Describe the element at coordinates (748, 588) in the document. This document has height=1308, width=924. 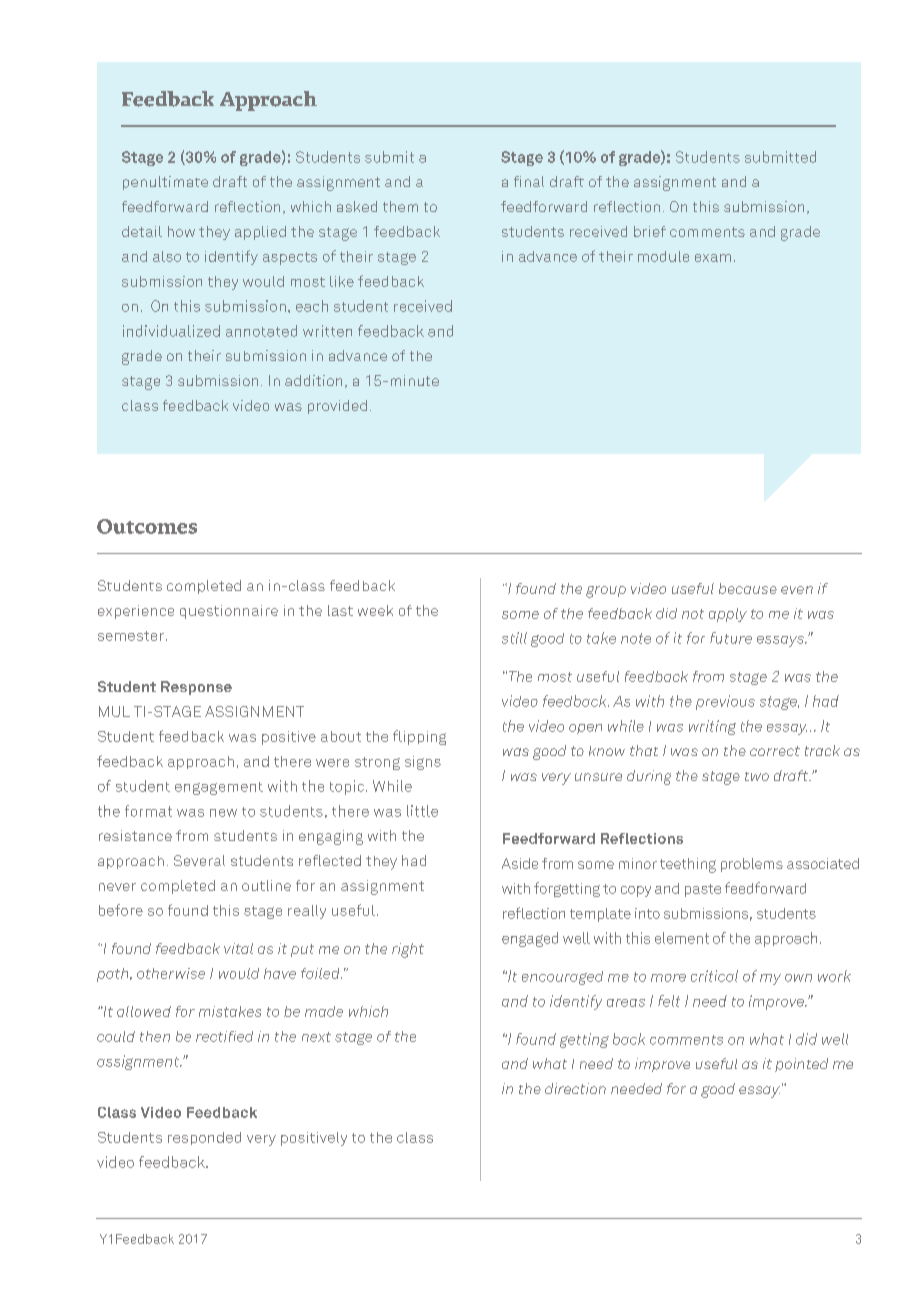
I see `because` at that location.
